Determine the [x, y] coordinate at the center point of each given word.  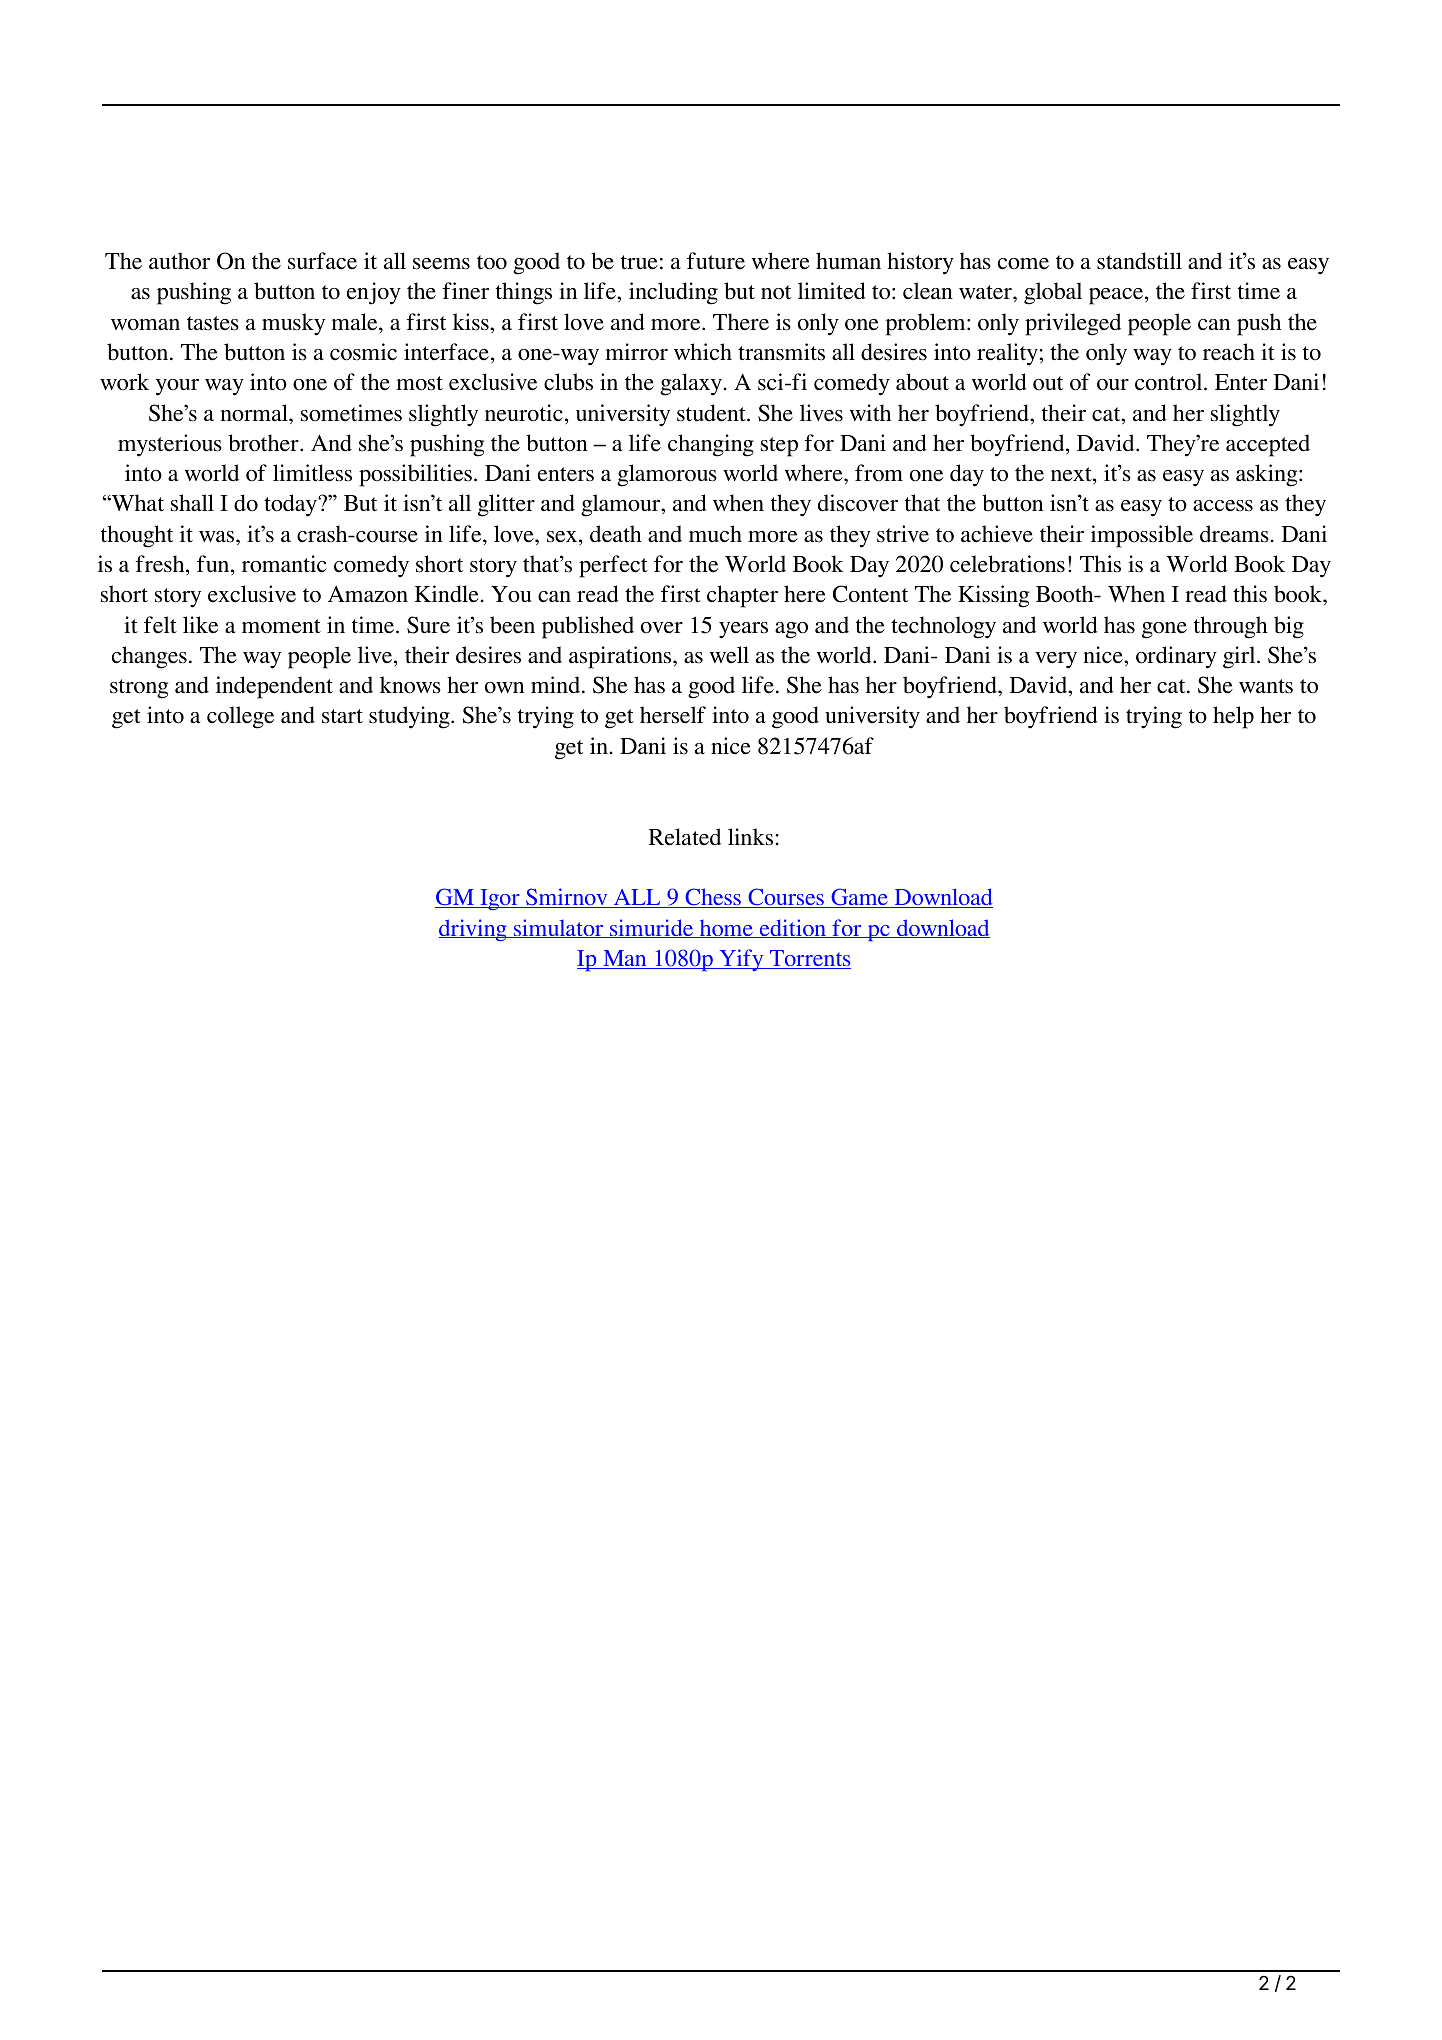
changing [711, 445]
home [726, 928]
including [673, 293]
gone [1164, 630]
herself [673, 715]
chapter [742, 596]
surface [322, 261]
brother [264, 443]
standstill [1139, 261]
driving [474, 930]
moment [281, 626]
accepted [1268, 445]
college [240, 717]
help [1233, 717]
